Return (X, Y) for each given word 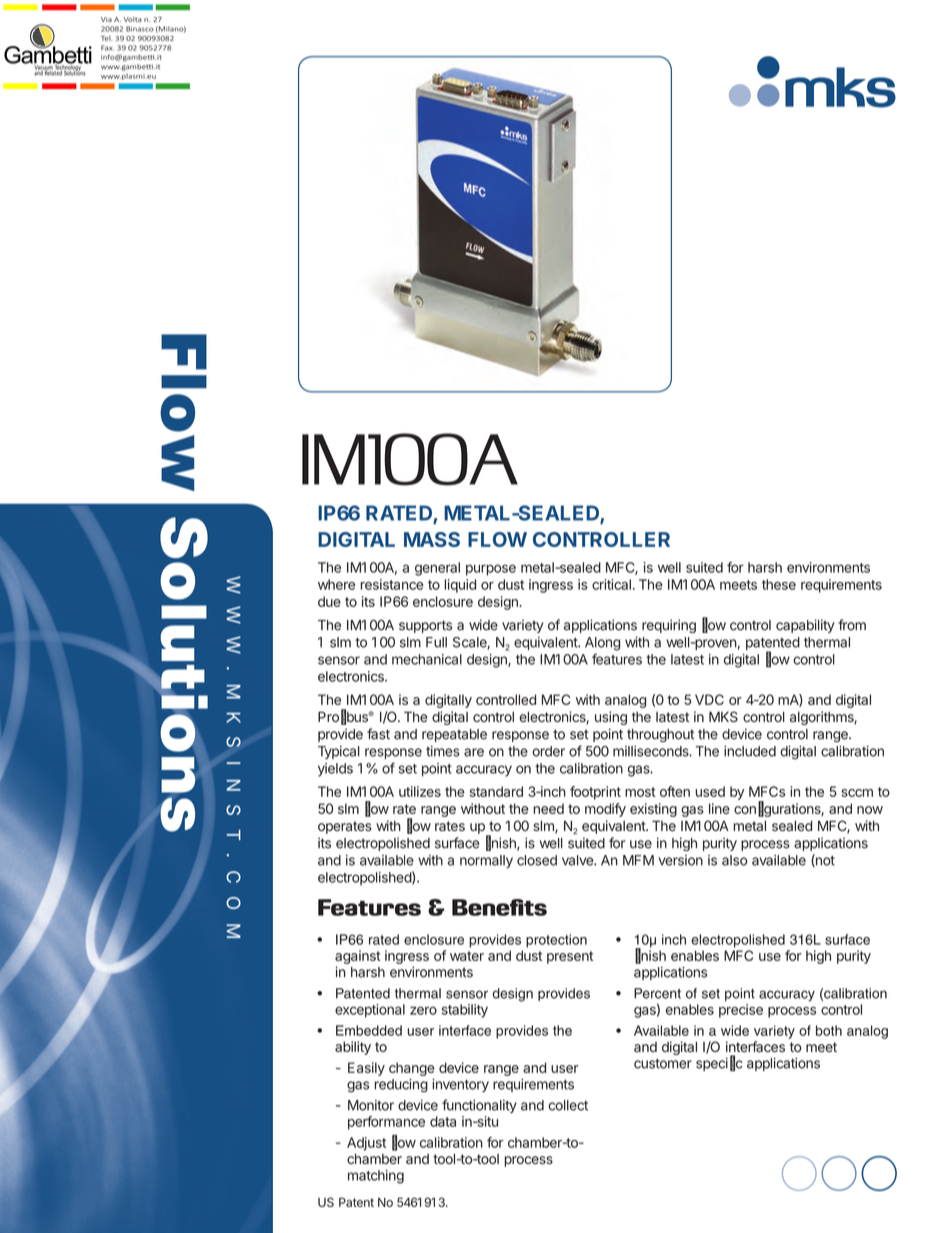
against (358, 957)
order (548, 751)
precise (741, 1011)
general (437, 569)
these (779, 584)
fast (378, 734)
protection (556, 941)
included (750, 751)
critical (611, 584)
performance (386, 1123)
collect (568, 1105)
